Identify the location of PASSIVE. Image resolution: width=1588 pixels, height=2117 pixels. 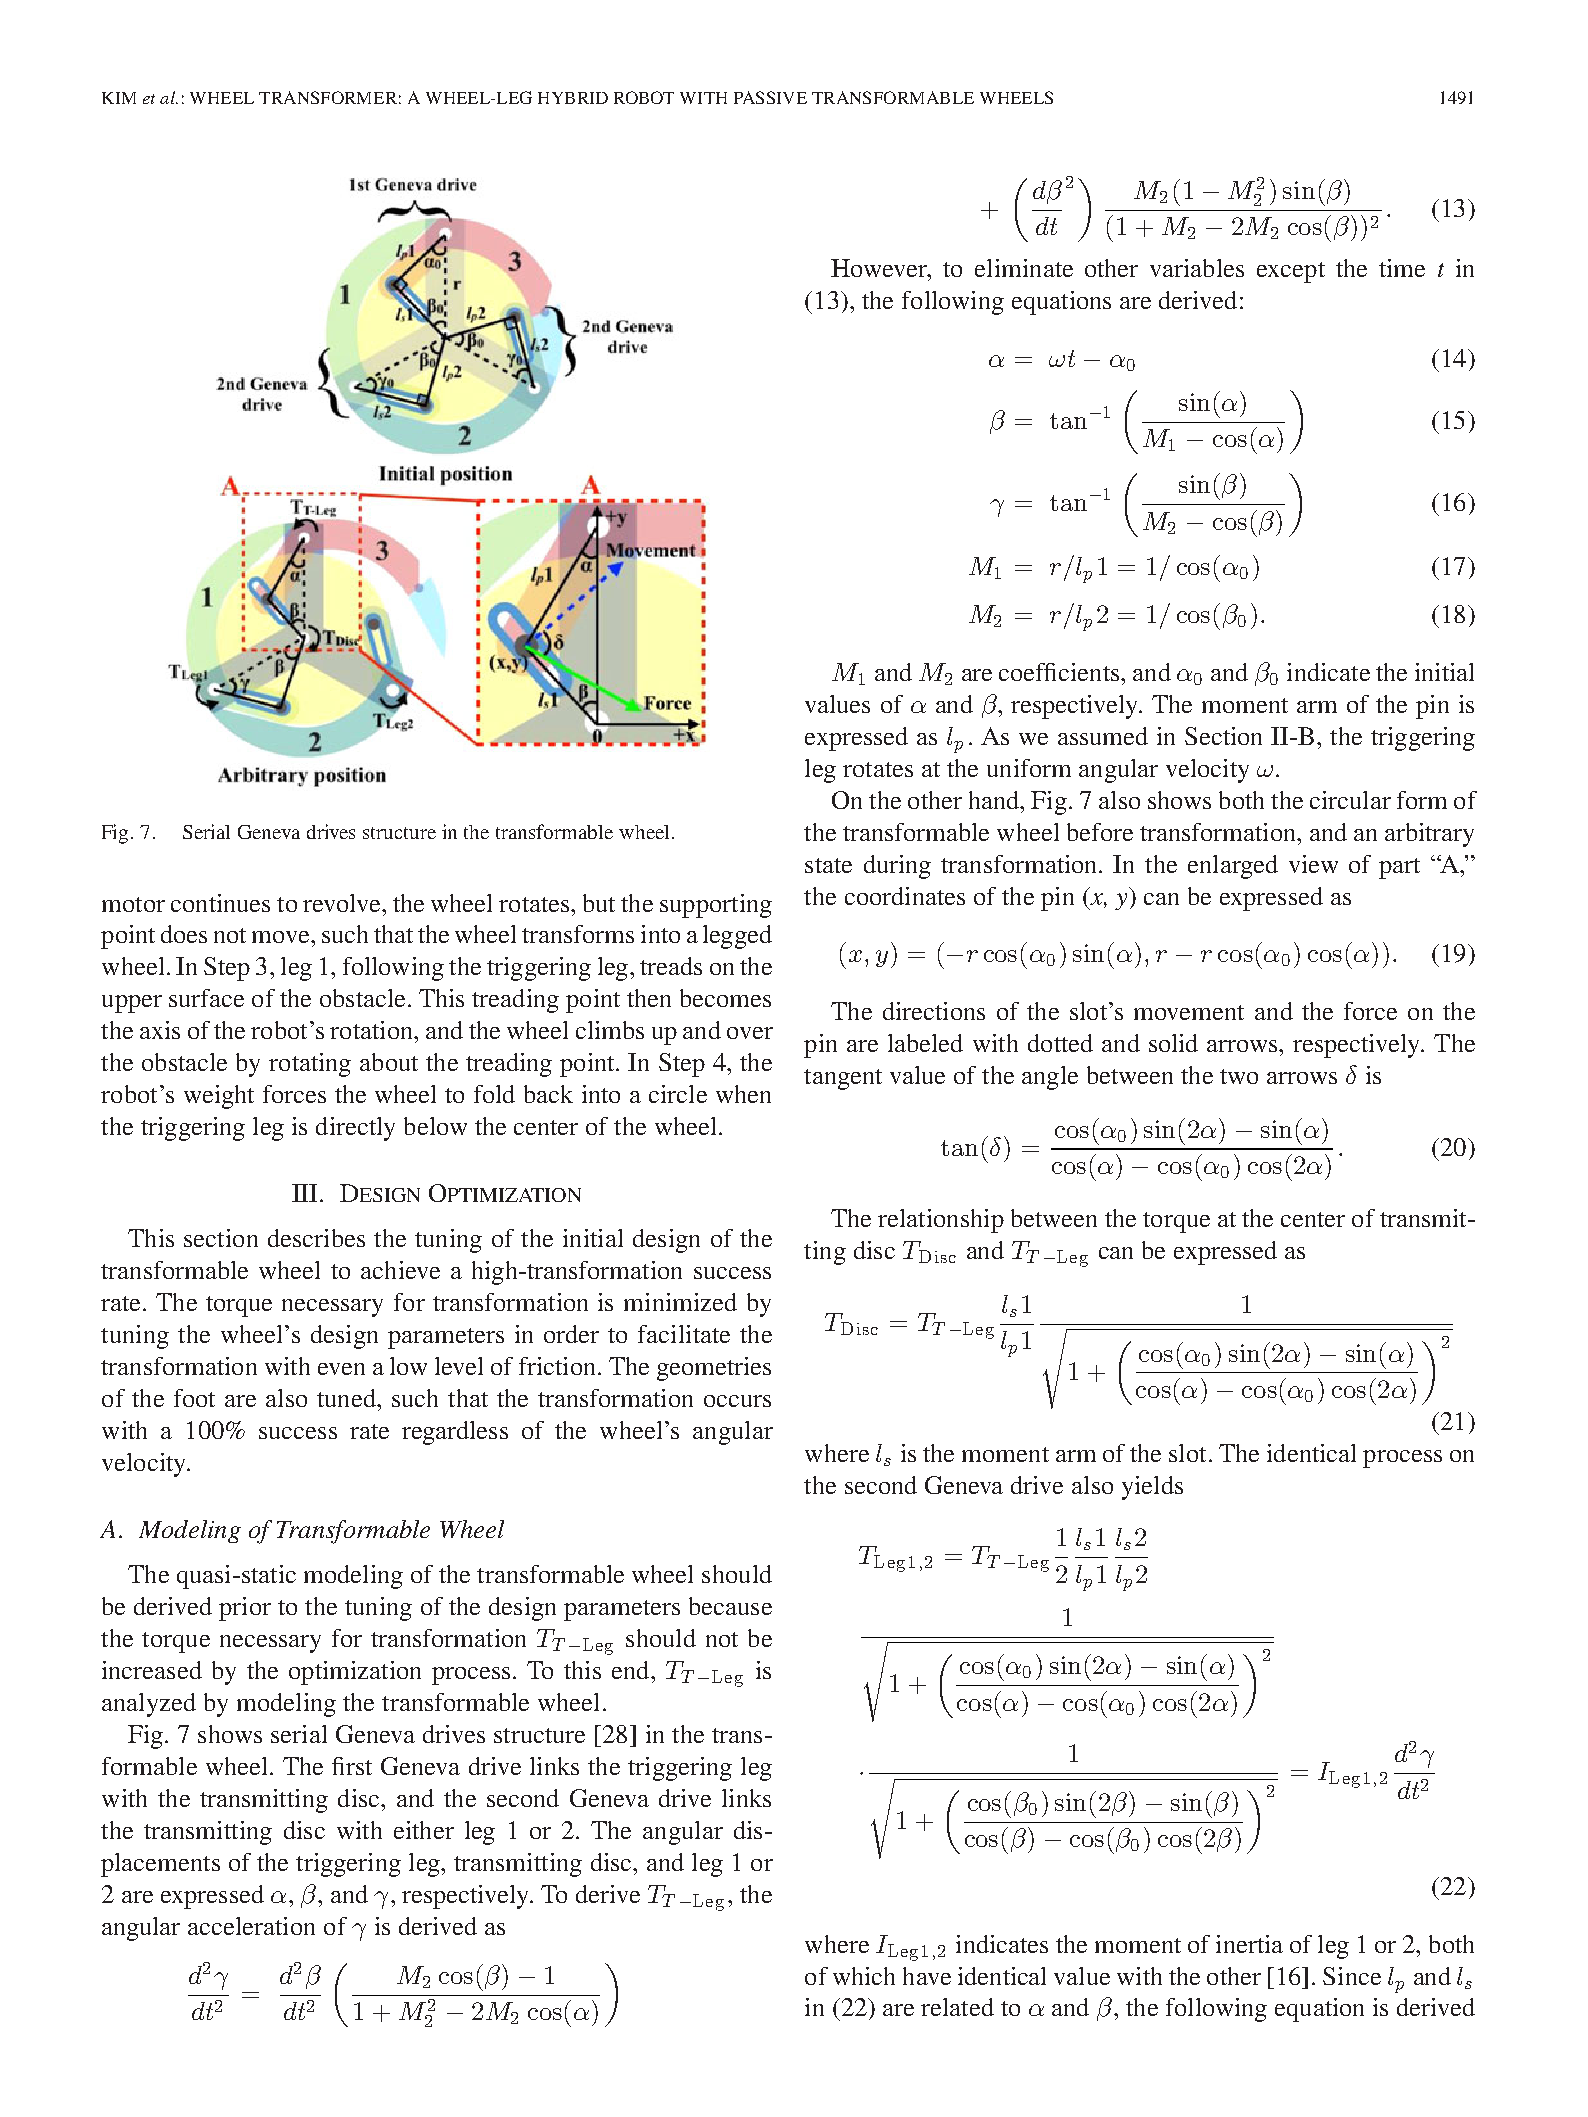
(770, 97).
